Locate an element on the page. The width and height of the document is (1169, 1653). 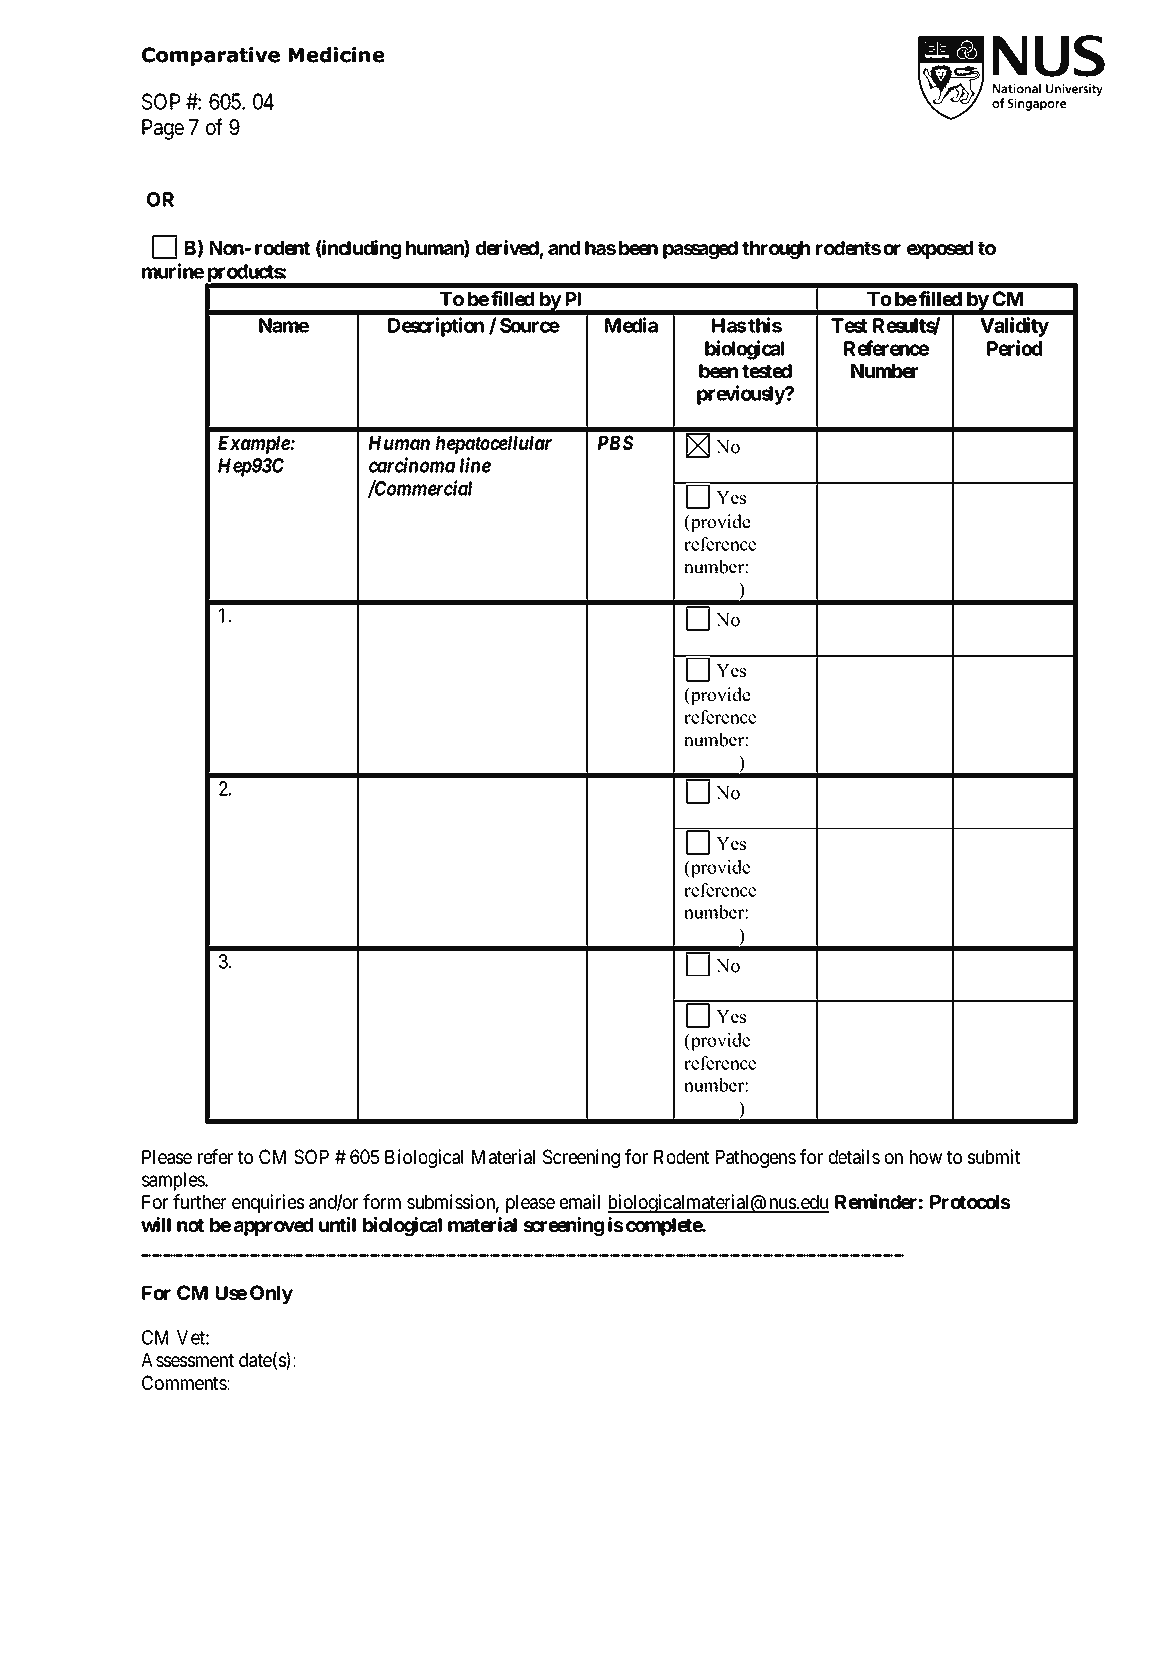
Comparative is located at coordinates (211, 56).
